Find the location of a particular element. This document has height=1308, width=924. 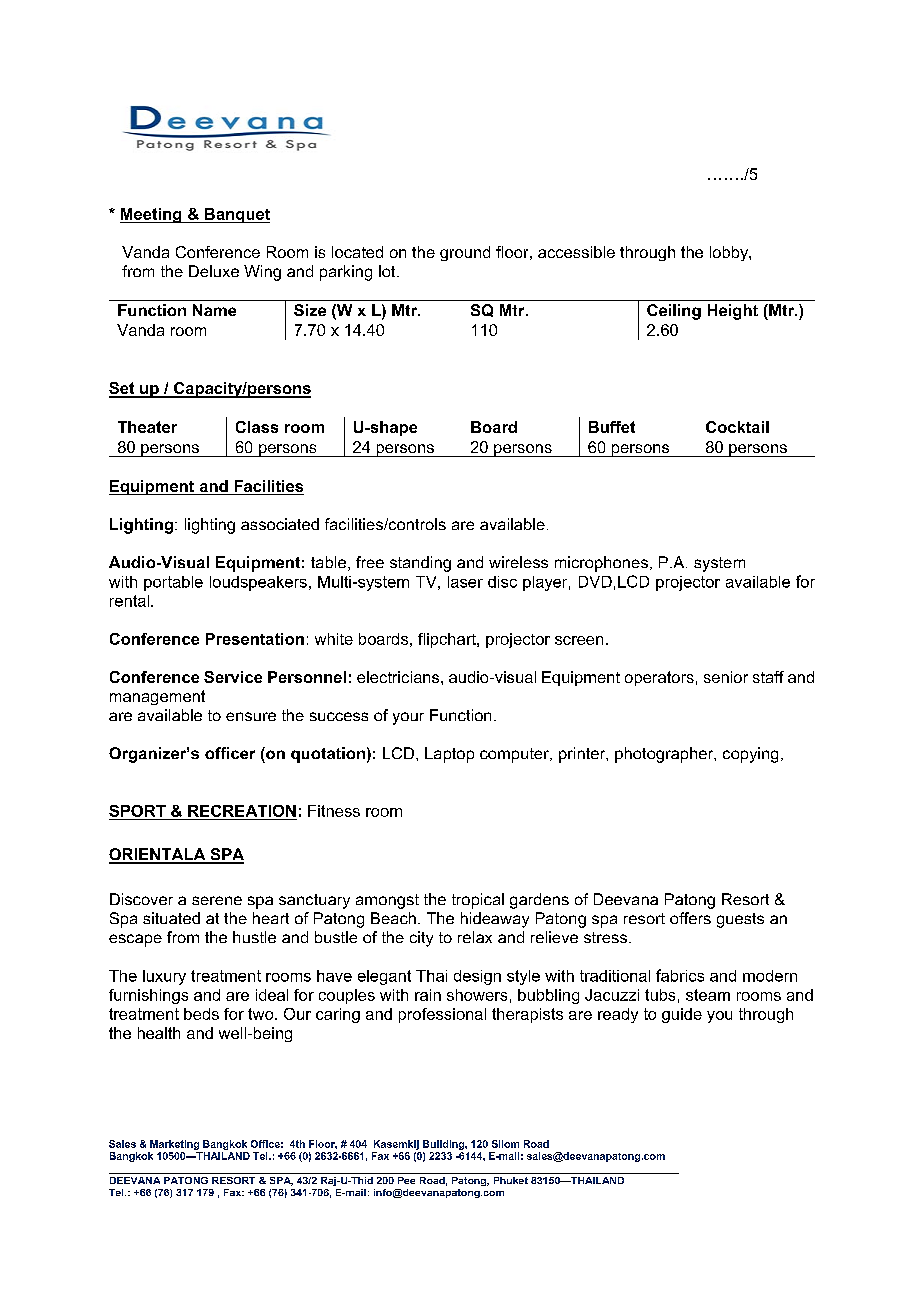

Marketing is located at coordinates (174, 1145).
